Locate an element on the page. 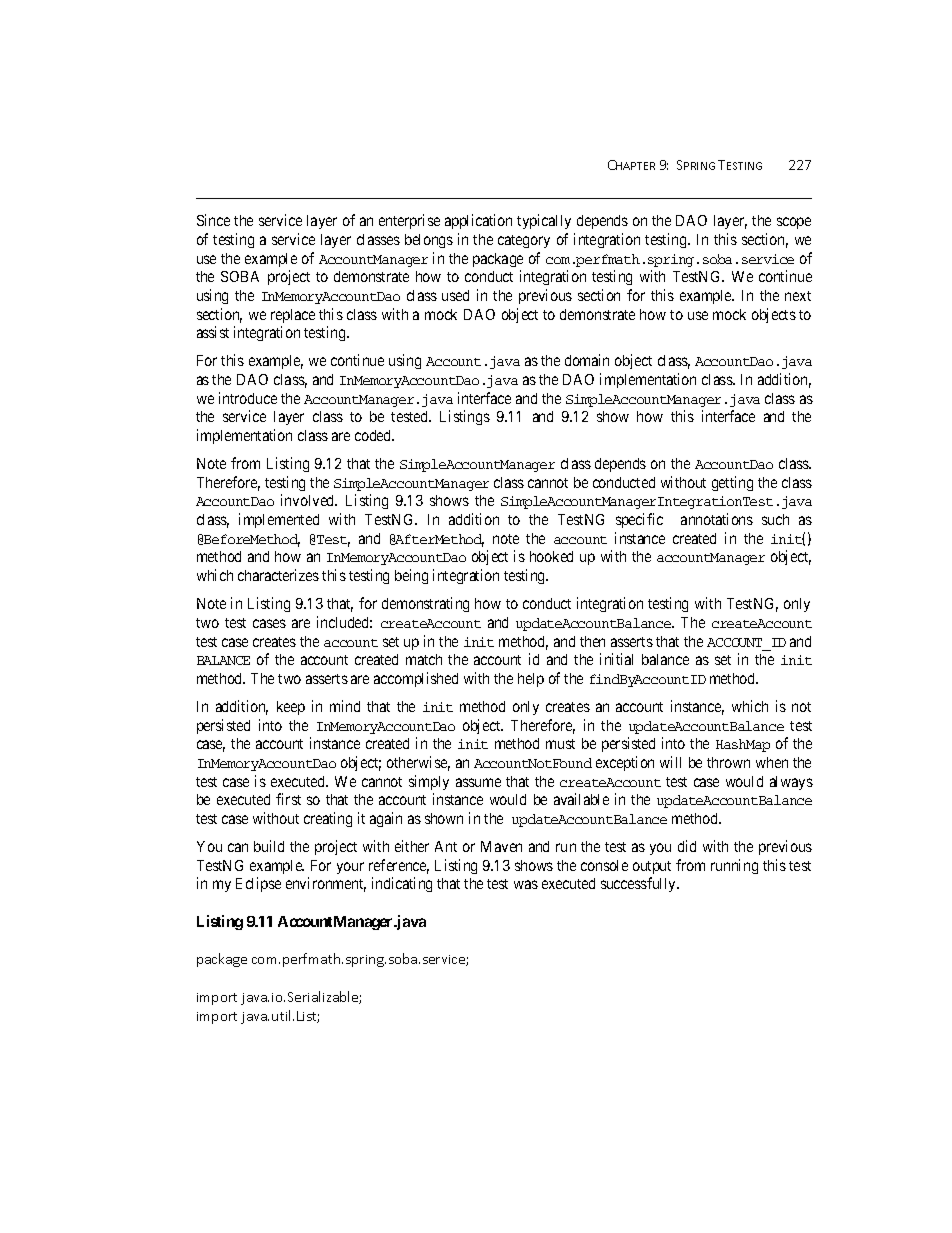 Image resolution: width=952 pixels, height=1233 pixels. Maven is located at coordinates (501, 846).
